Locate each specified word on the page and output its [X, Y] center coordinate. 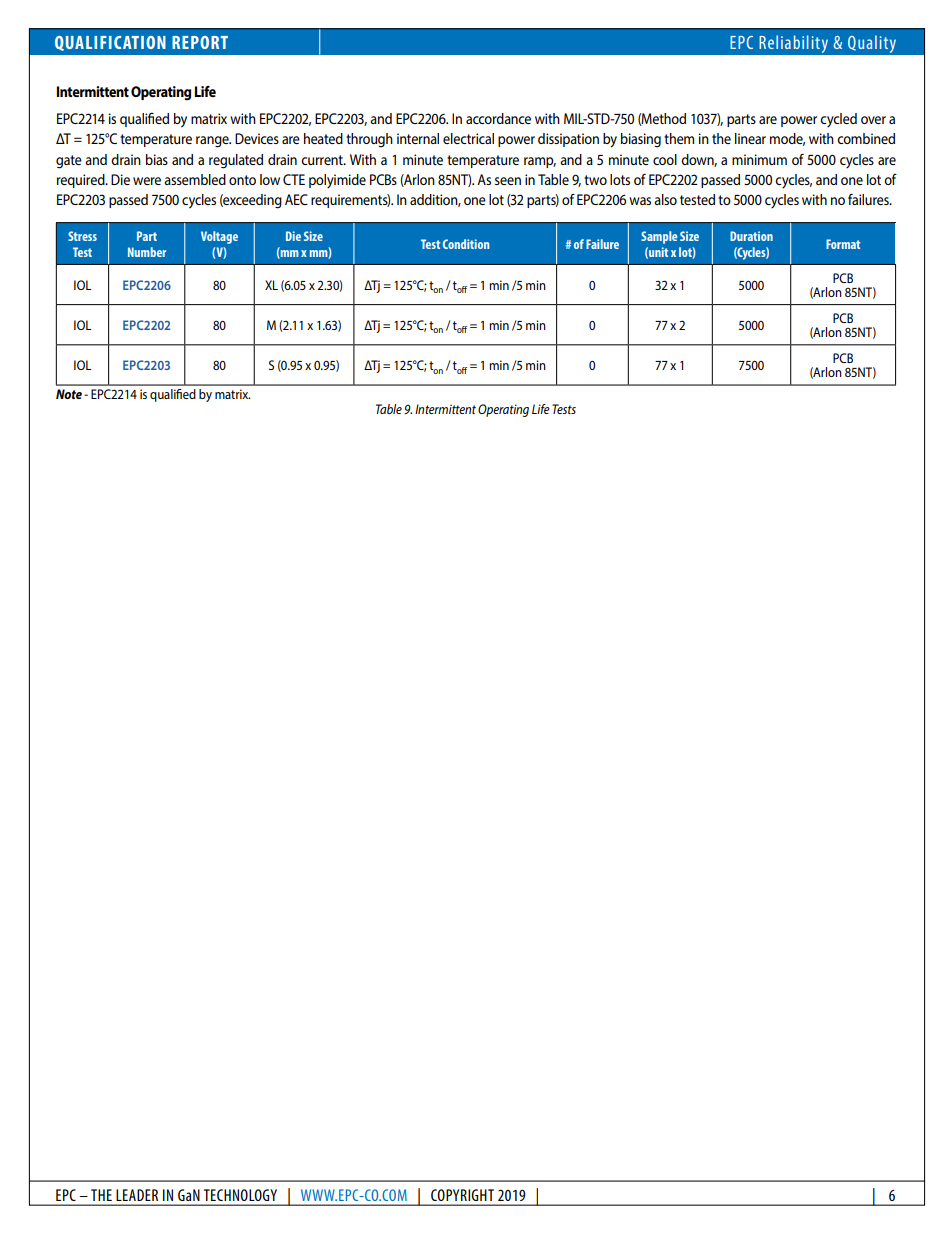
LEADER [137, 1195]
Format [843, 244]
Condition [466, 244]
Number [147, 252]
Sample [659, 237]
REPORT [200, 42]
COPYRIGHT [462, 1195]
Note [69, 394]
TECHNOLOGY [240, 1195]
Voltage [219, 237]
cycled [838, 120]
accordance [498, 118]
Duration [751, 236]
